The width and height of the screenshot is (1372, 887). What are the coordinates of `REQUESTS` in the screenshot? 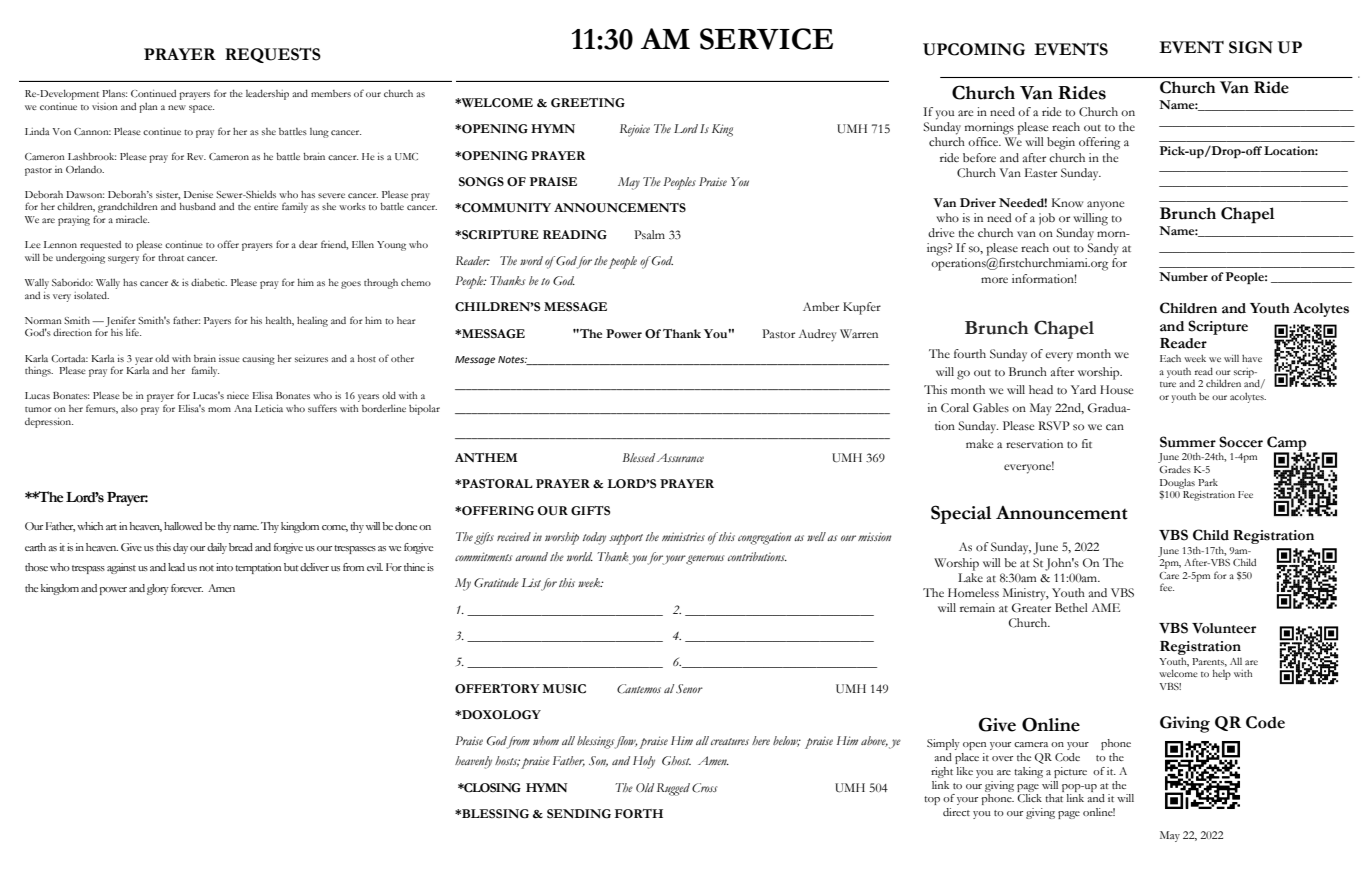 It's located at (273, 55).
